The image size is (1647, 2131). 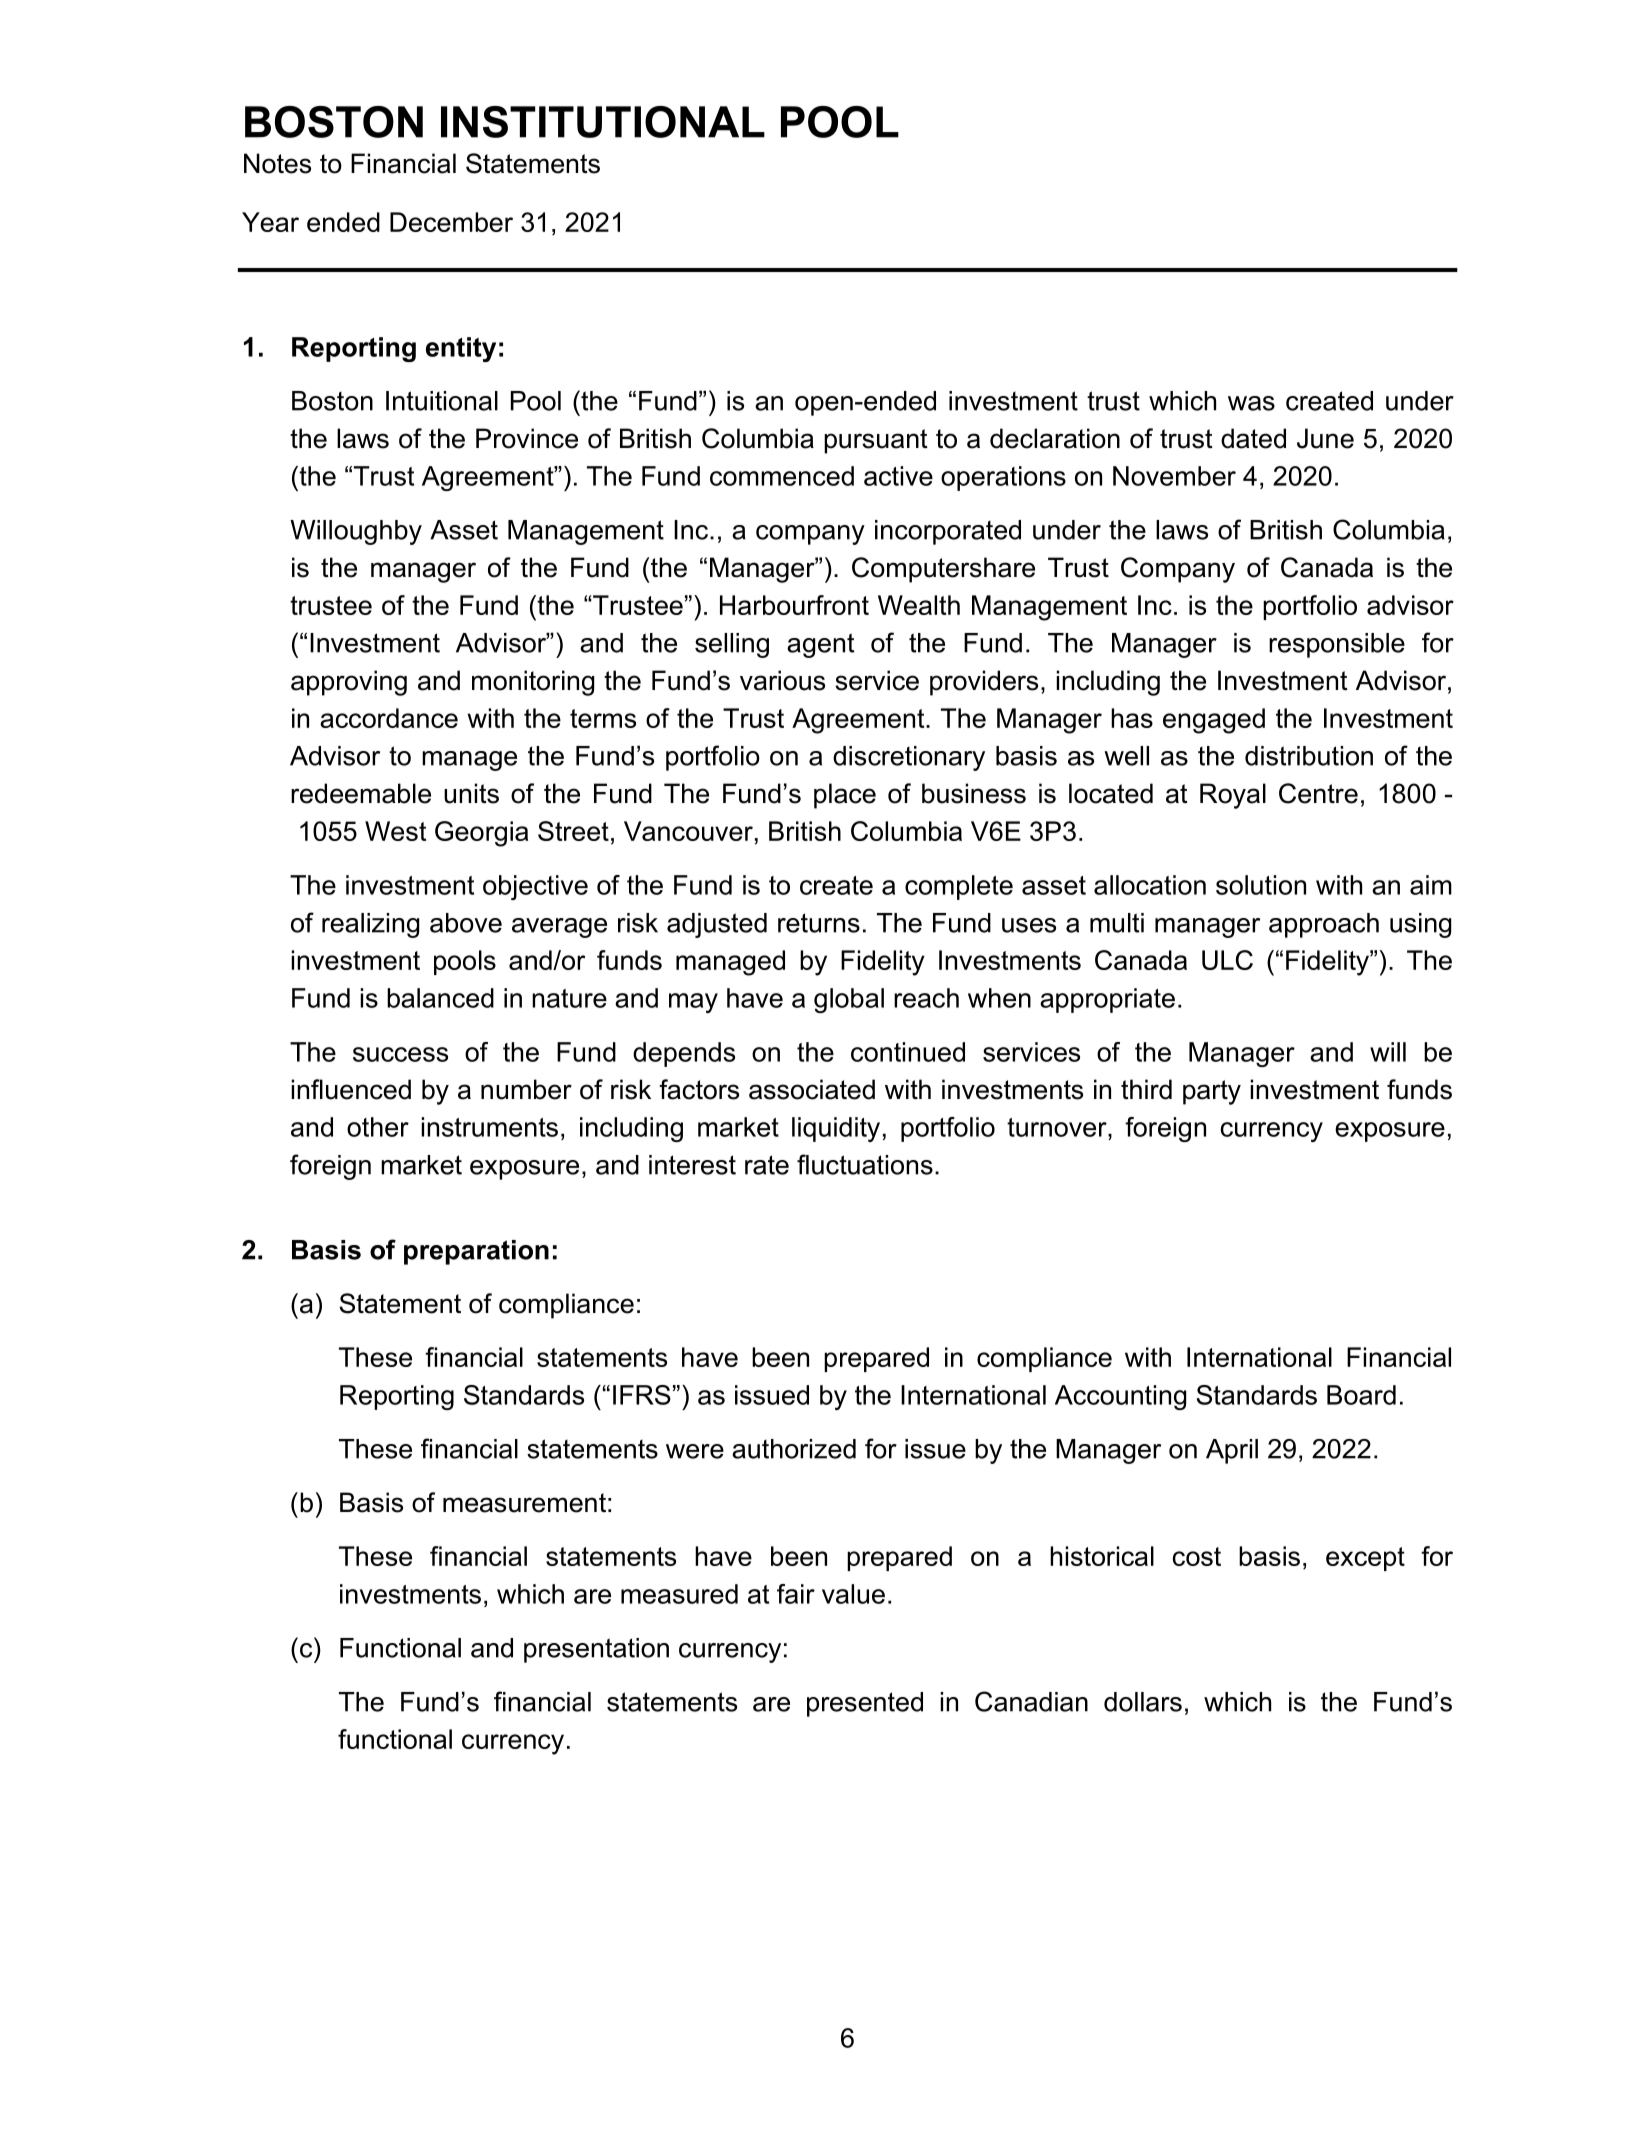 What do you see at coordinates (1337, 645) in the screenshot?
I see `responsible` at bounding box center [1337, 645].
